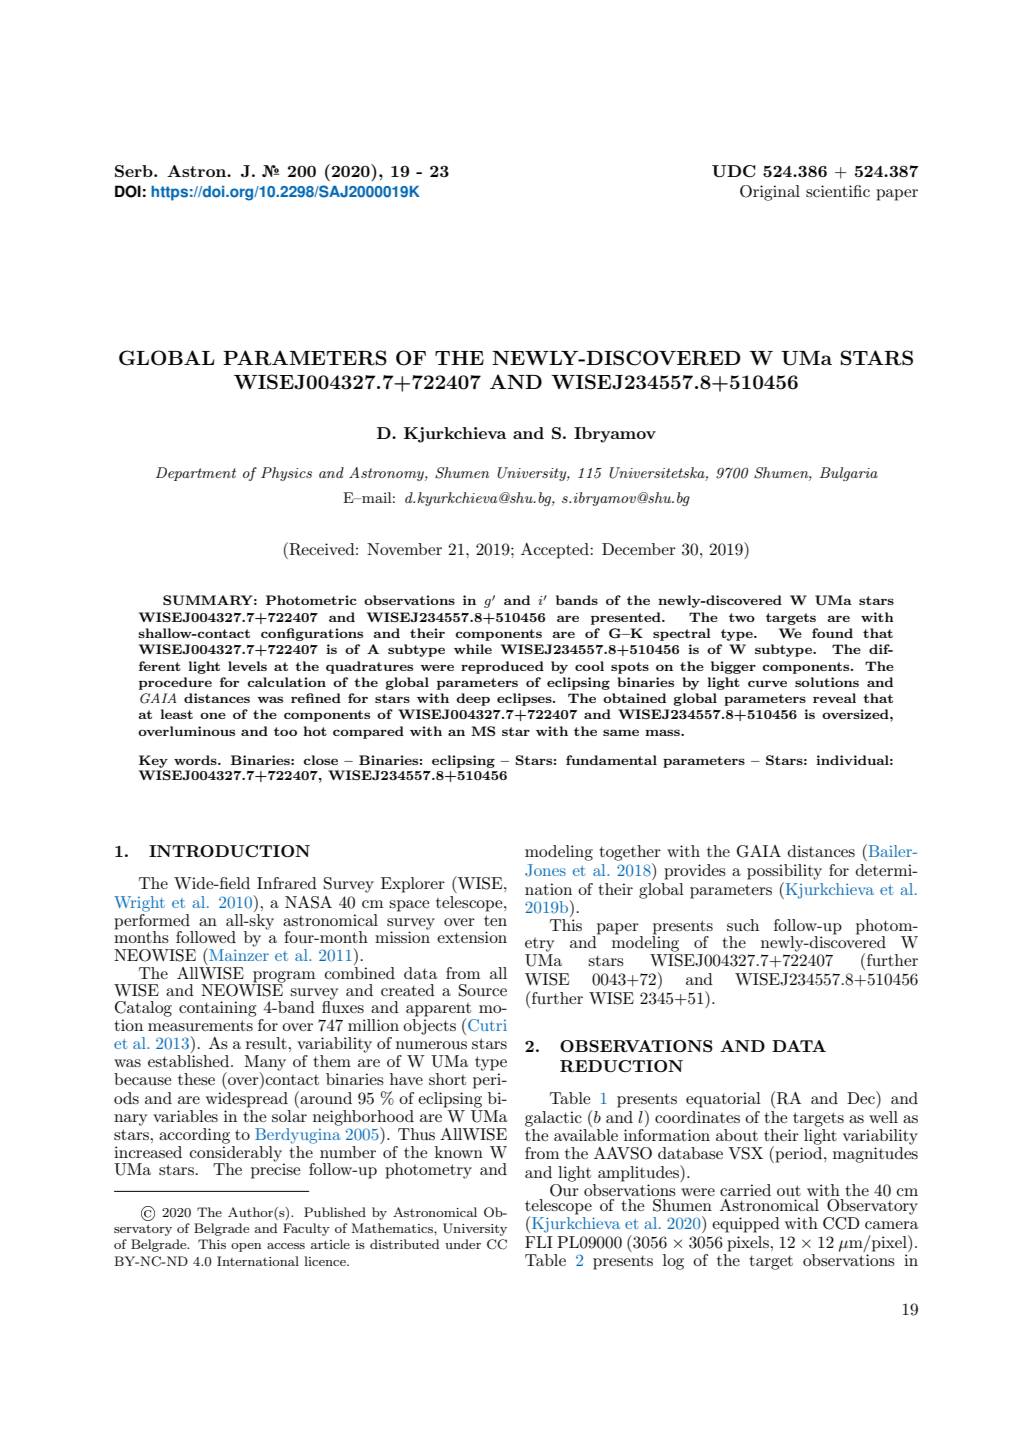 This image has height=1448, width=1024. Describe the element at coordinates (135, 171) in the image. I see `Serb` at that location.
